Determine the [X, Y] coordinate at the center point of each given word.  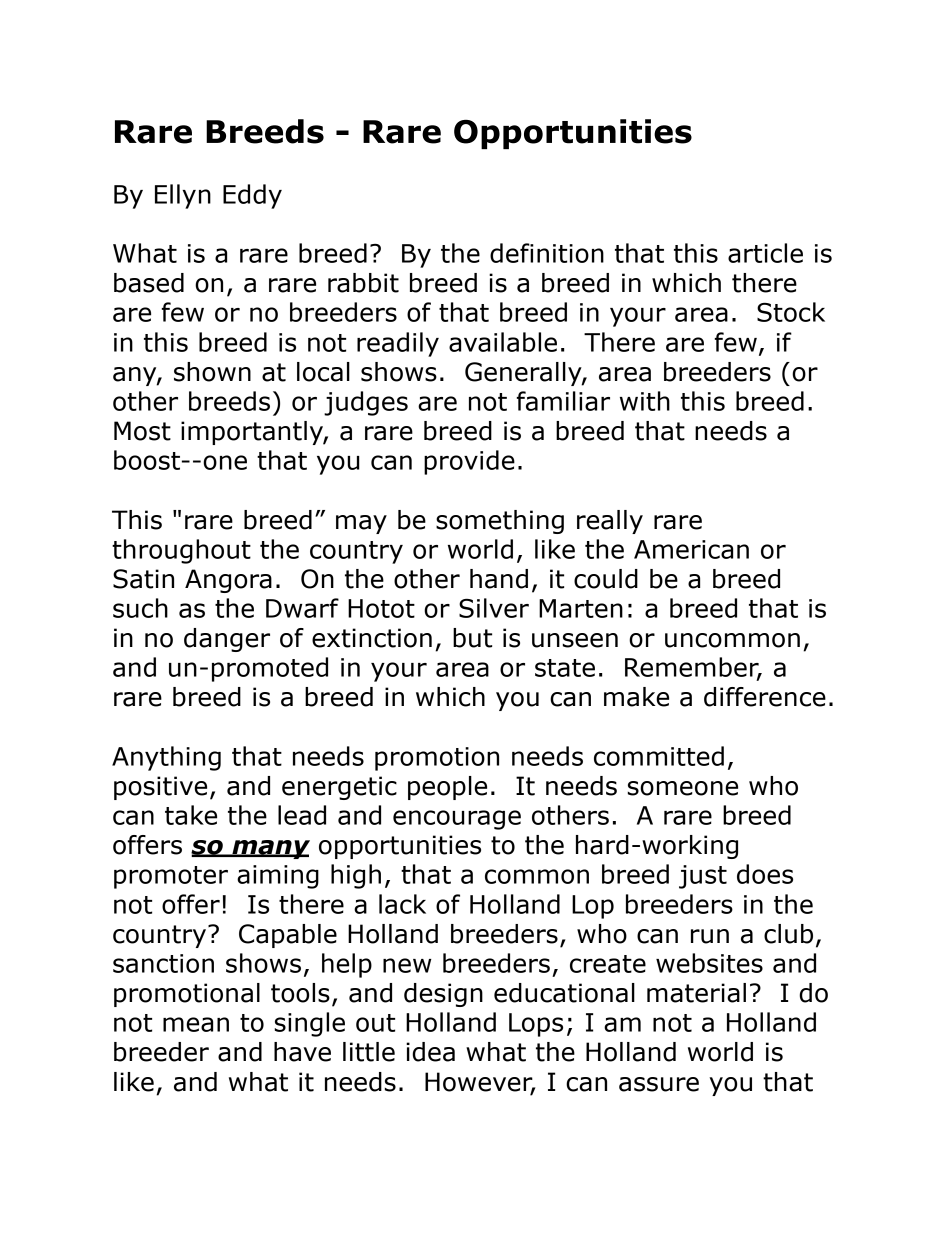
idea [430, 1052]
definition [547, 253]
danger [227, 640]
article [765, 253]
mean [196, 1024]
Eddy [252, 196]
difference [765, 697]
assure [659, 1084]
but [472, 638]
